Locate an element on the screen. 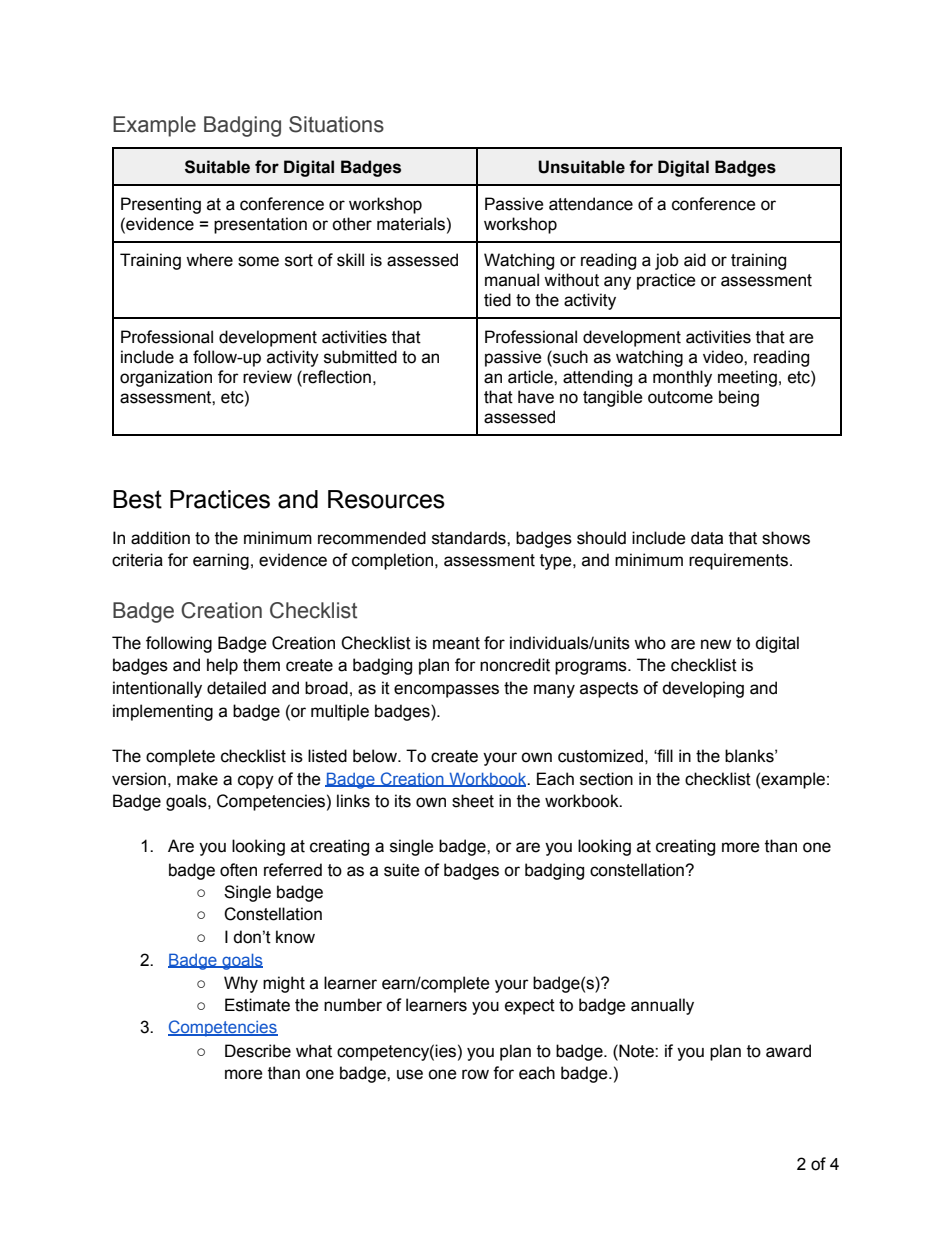 Image resolution: width=952 pixels, height=1233 pixels. Situations is located at coordinates (336, 124).
